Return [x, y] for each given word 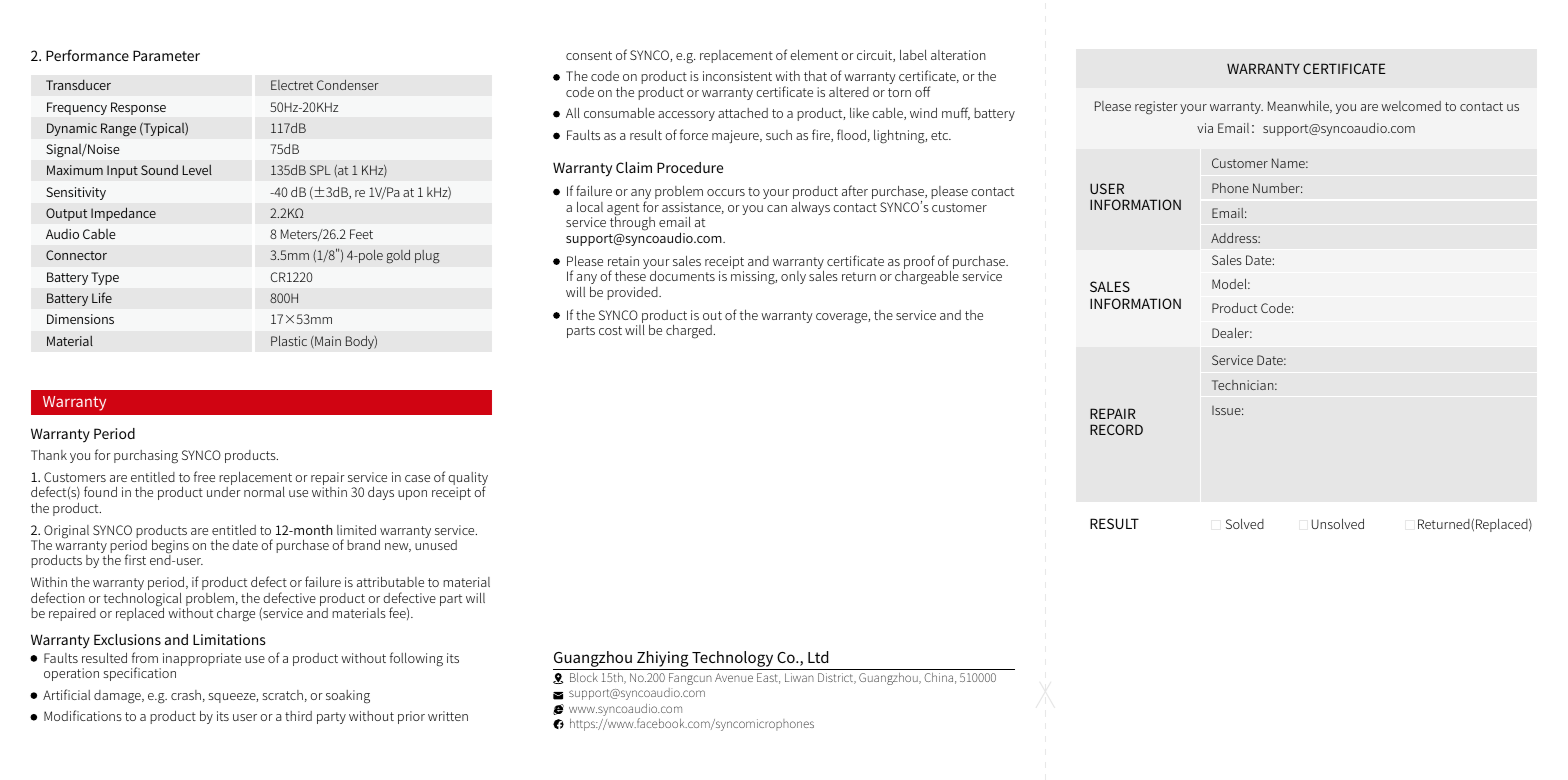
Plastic [289, 341]
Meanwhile [1299, 107]
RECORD [1116, 429]
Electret [292, 85]
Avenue [734, 677]
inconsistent [737, 76]
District [837, 678]
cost [610, 330]
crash [186, 695]
